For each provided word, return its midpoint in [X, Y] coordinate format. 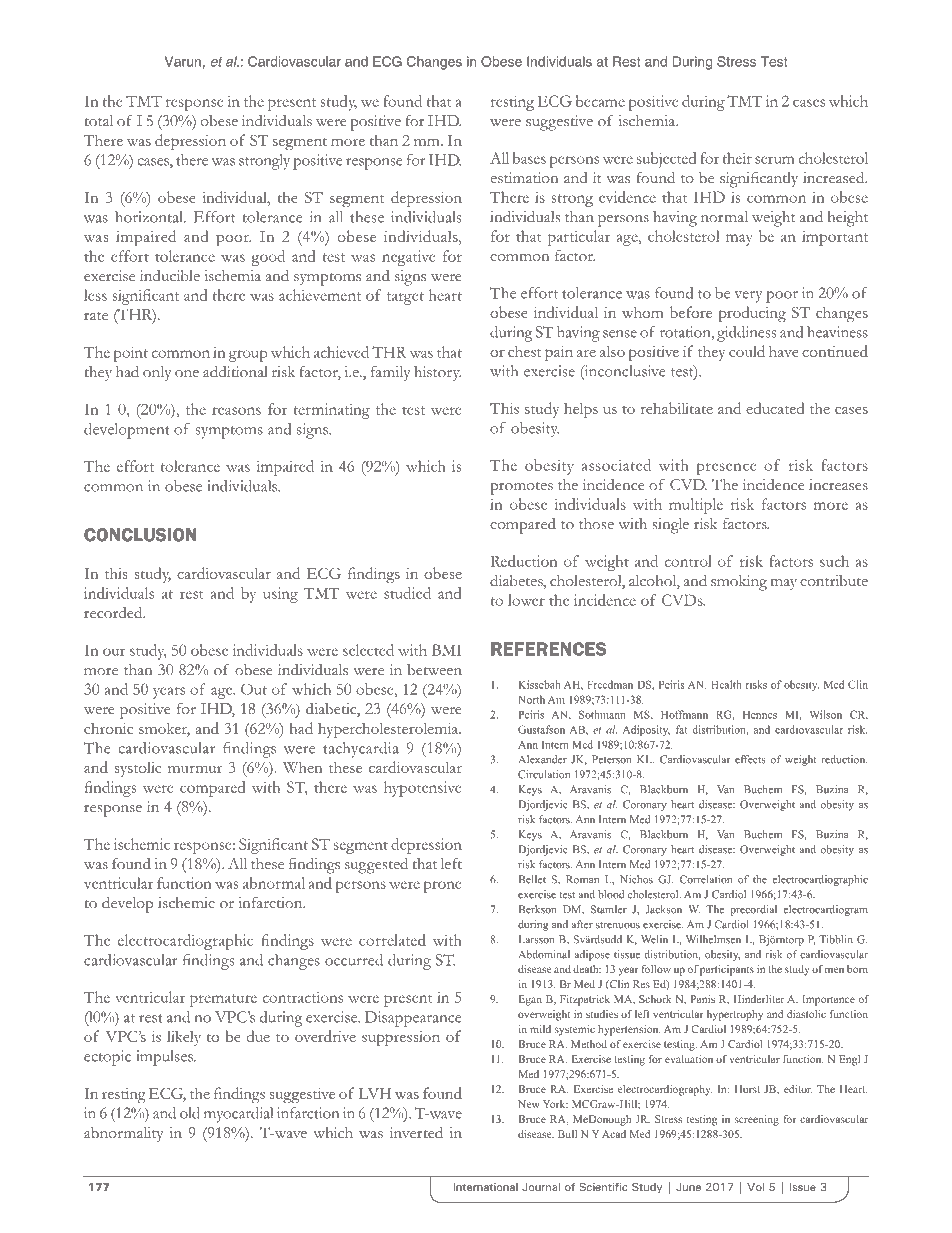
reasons [236, 411]
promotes [521, 488]
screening [757, 1120]
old [190, 1113]
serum [775, 160]
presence [727, 469]
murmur [195, 769]
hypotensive [423, 789]
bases [529, 158]
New [529, 1104]
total [99, 120]
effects [750, 759]
